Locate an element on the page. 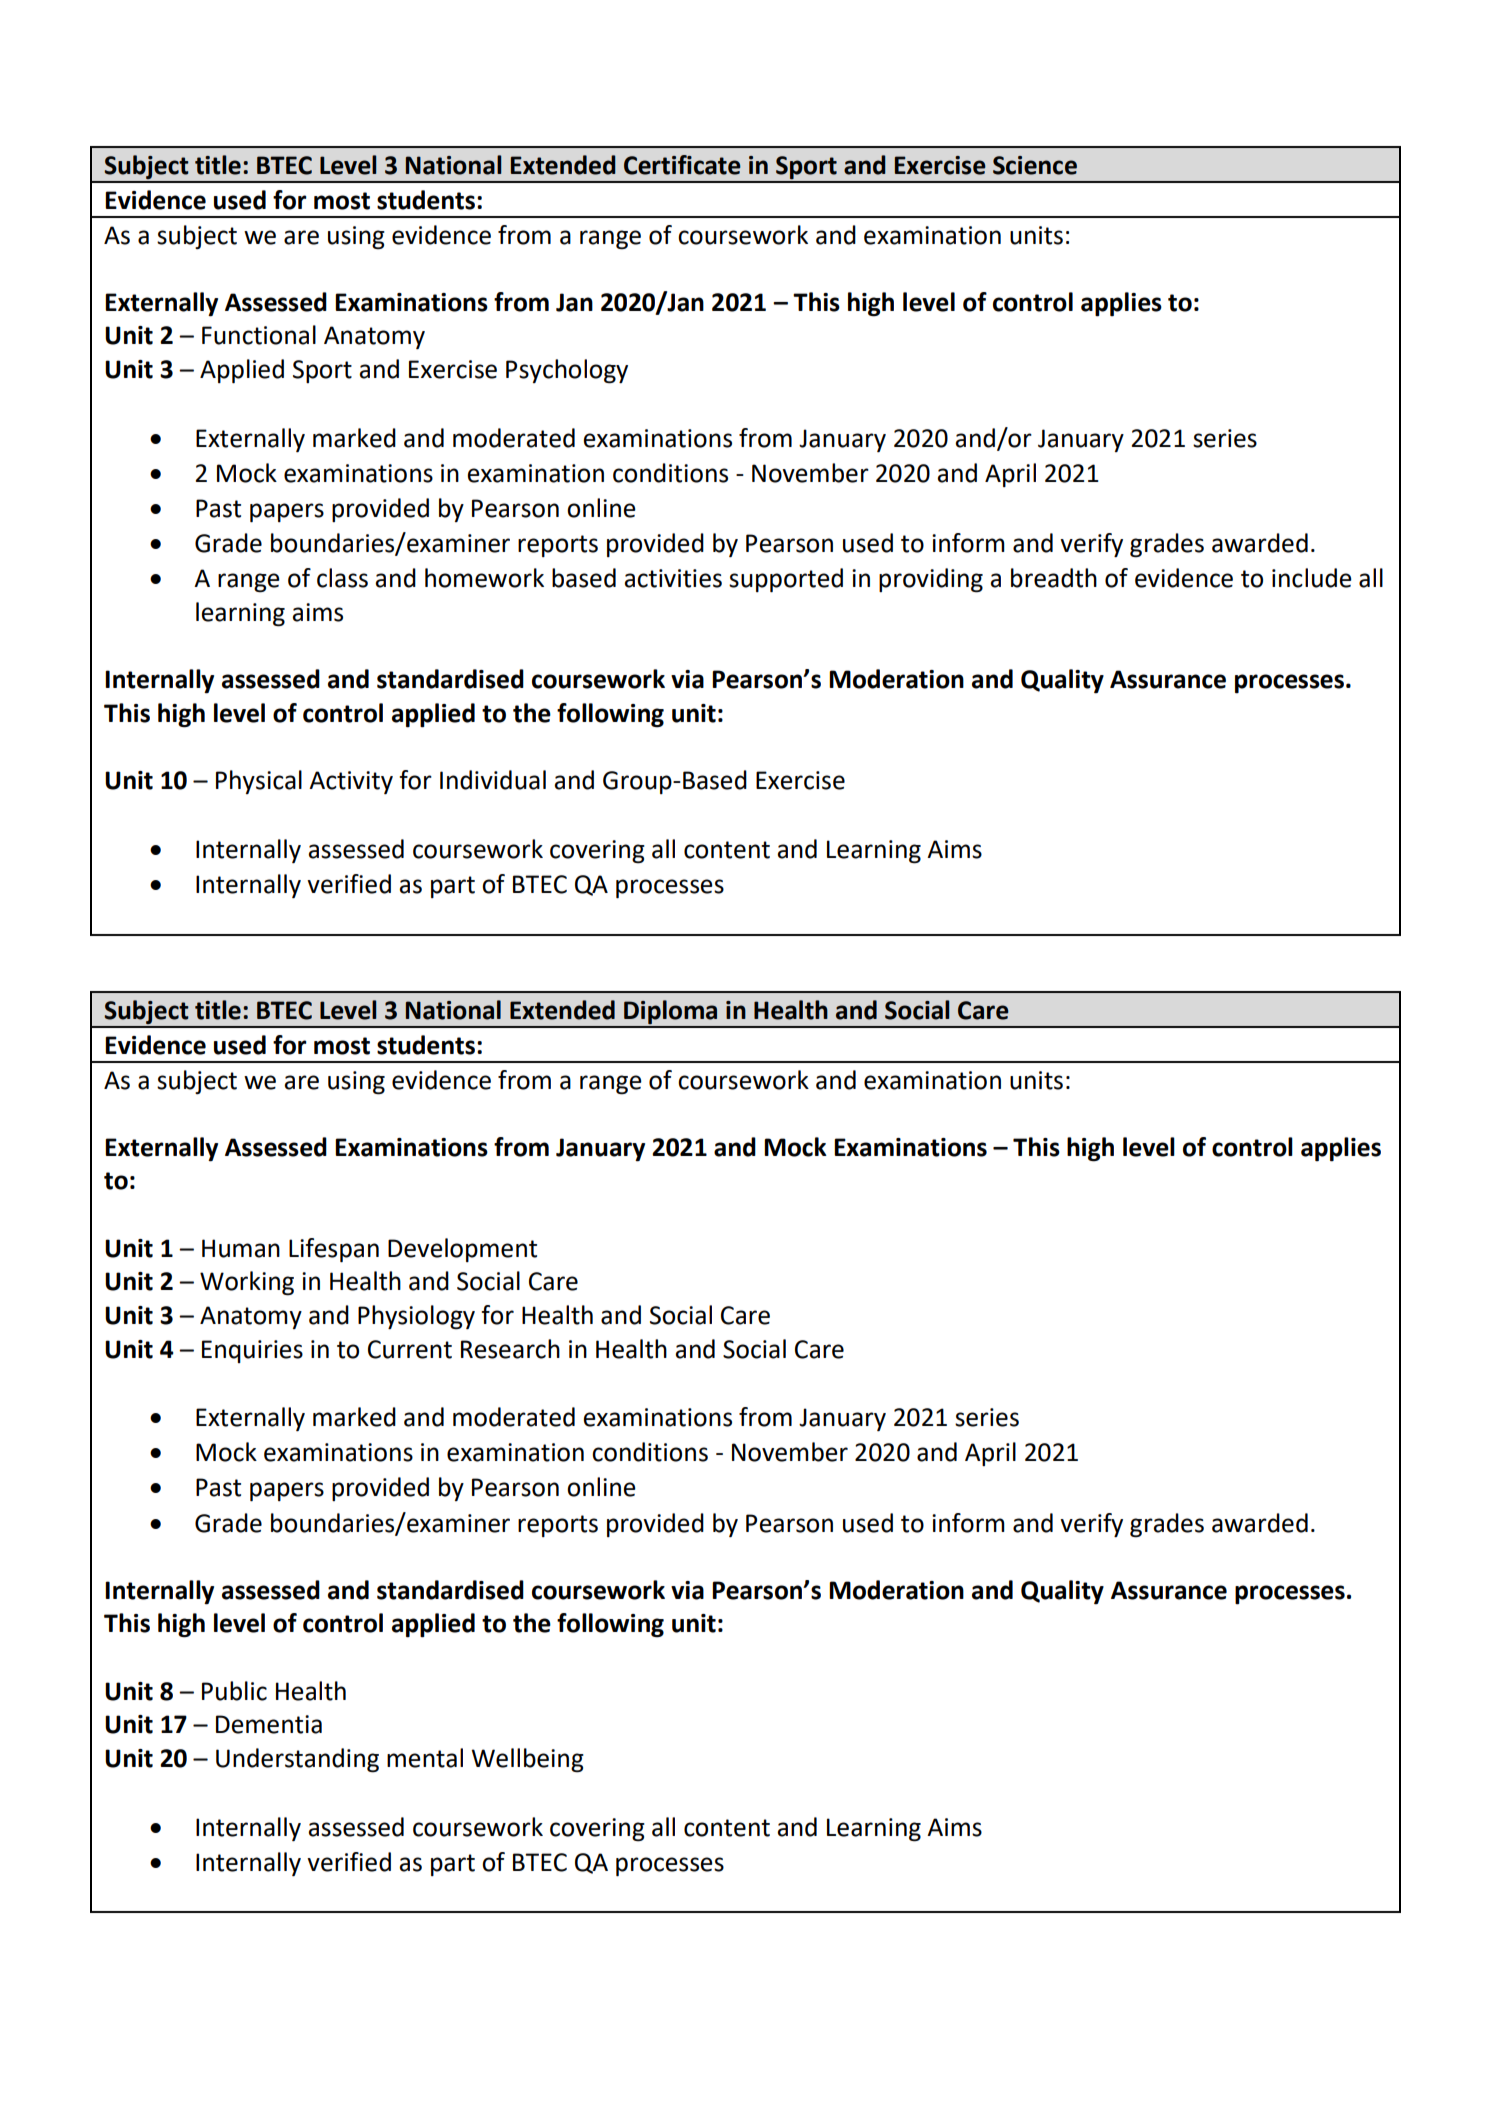 This page has height=2108, width=1491. Activity is located at coordinates (351, 782).
